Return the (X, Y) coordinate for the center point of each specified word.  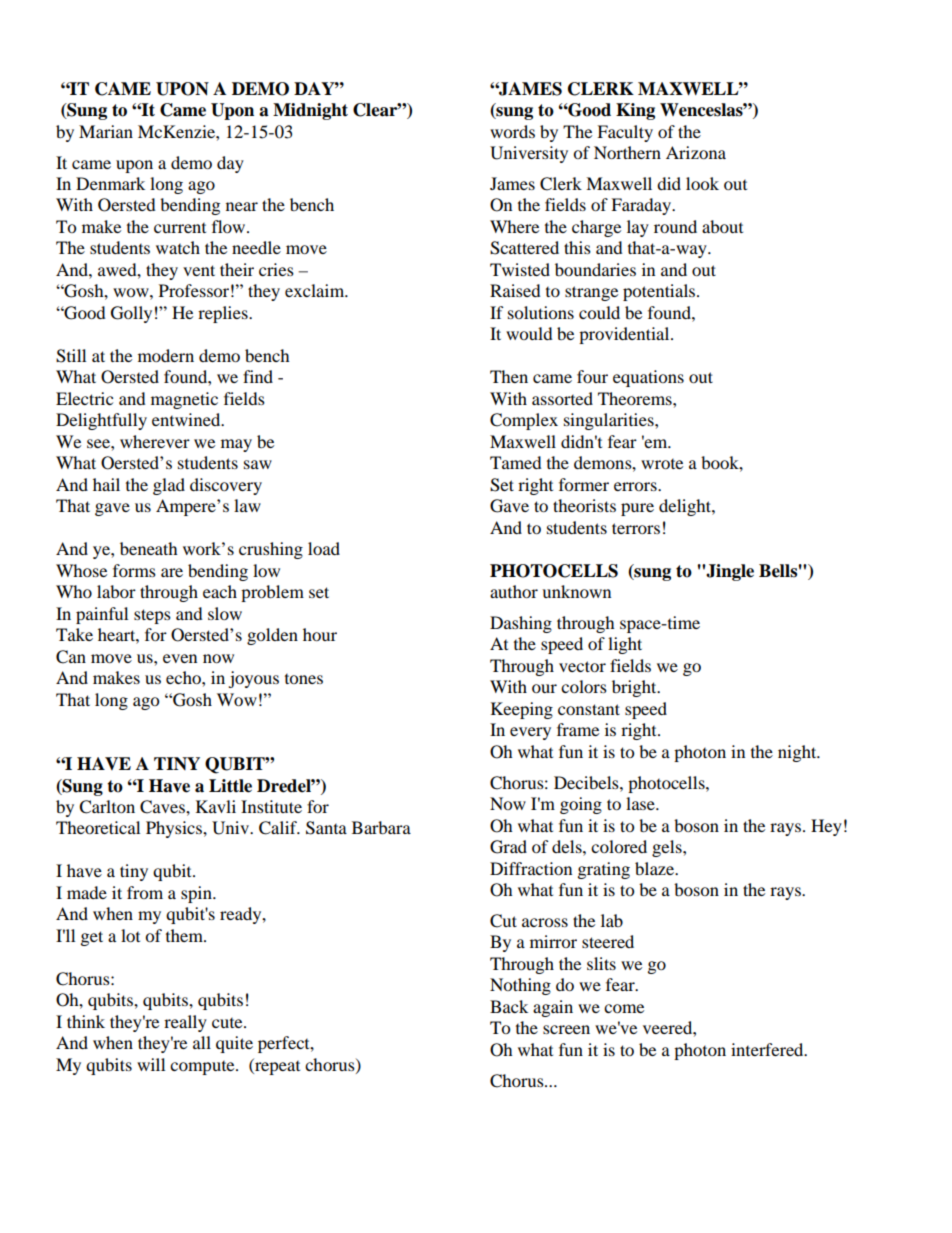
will (151, 1064)
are (172, 572)
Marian (106, 131)
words (512, 131)
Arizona (696, 152)
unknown (576, 591)
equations (648, 378)
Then (509, 376)
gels (668, 848)
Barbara (381, 827)
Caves (163, 807)
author (514, 591)
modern (166, 355)
